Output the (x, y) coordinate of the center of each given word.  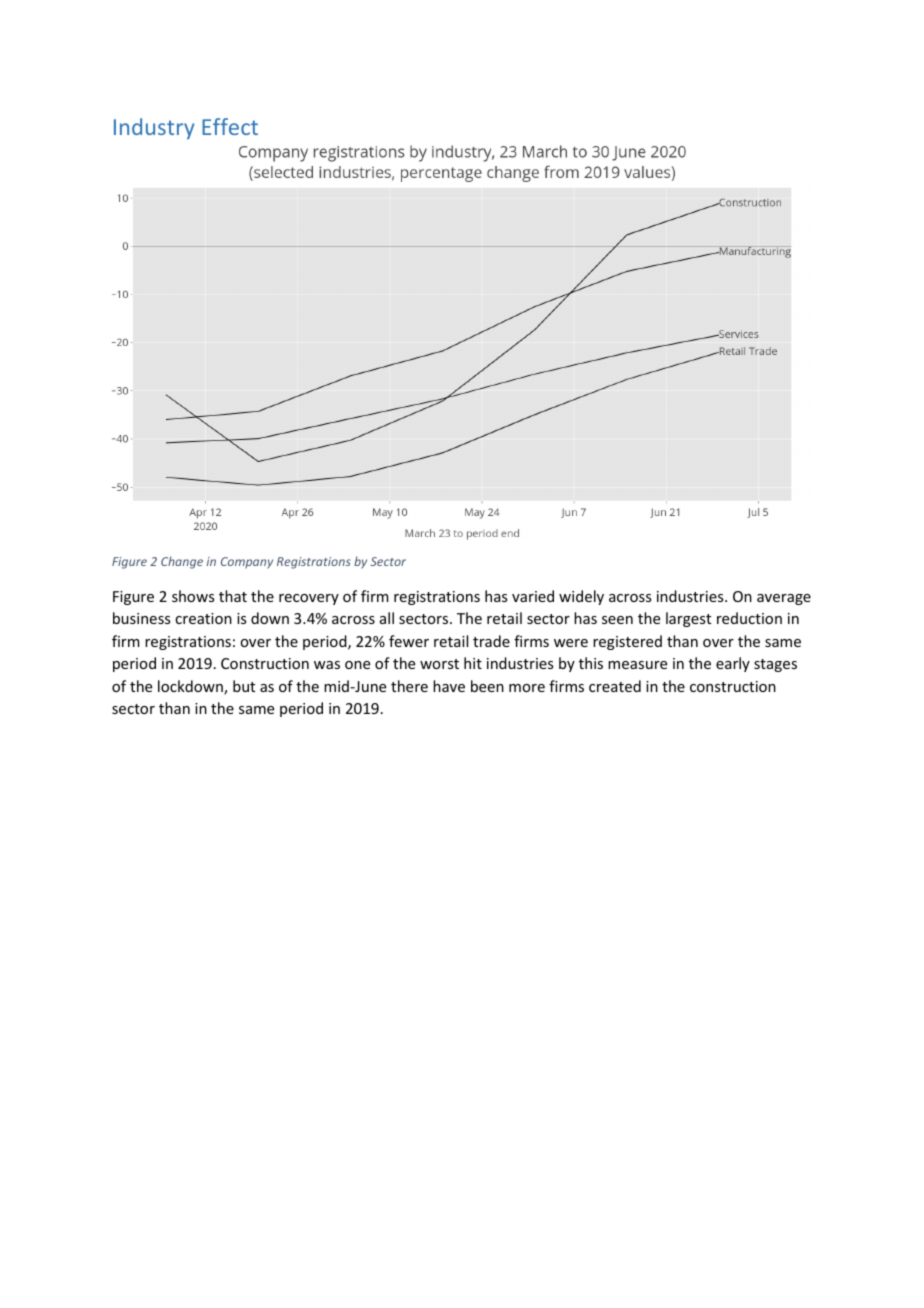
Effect (230, 126)
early (733, 664)
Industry (154, 129)
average (784, 599)
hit (473, 663)
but (244, 686)
